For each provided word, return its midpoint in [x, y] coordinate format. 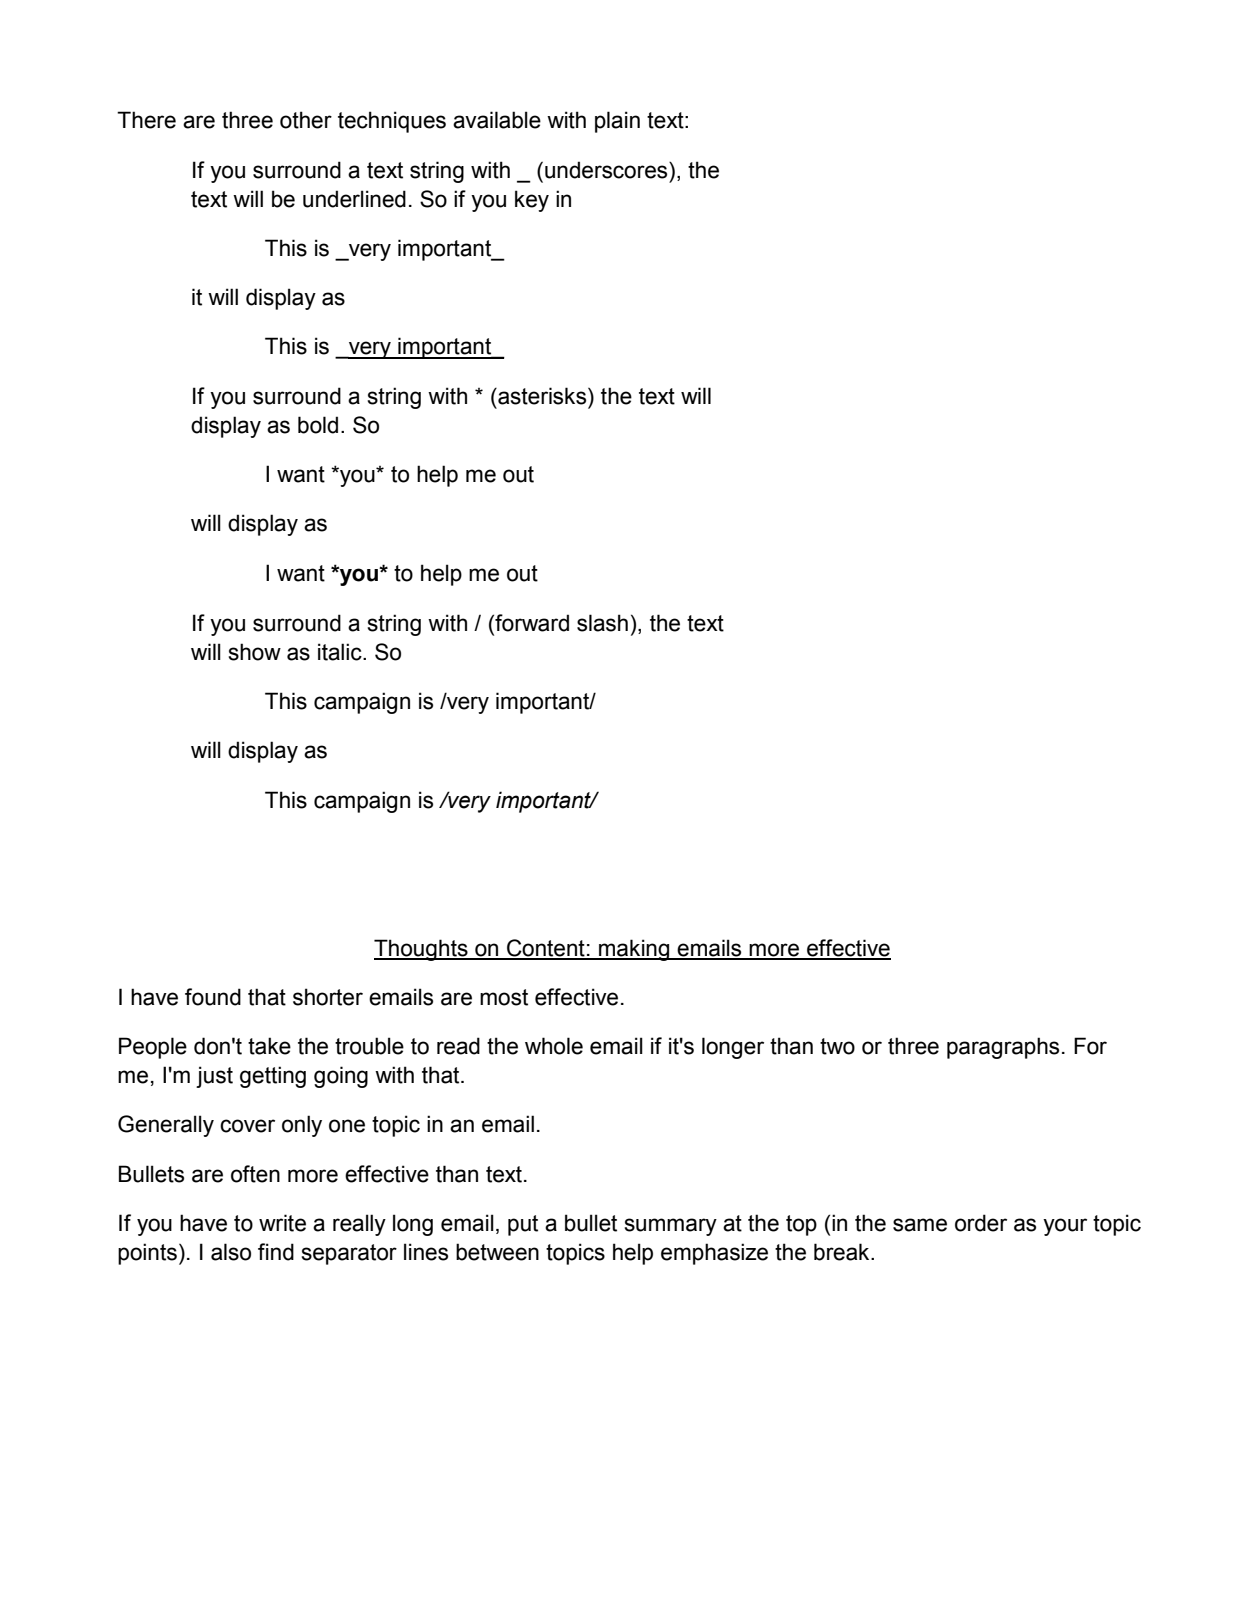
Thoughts [422, 950]
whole [554, 1046]
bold [318, 425]
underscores [607, 170]
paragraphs [1003, 1048]
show [254, 652]
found [213, 997]
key [532, 201]
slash [602, 623]
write [282, 1223]
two [837, 1046]
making [634, 950]
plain [617, 122]
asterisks [542, 396]
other [306, 120]
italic [341, 652]
